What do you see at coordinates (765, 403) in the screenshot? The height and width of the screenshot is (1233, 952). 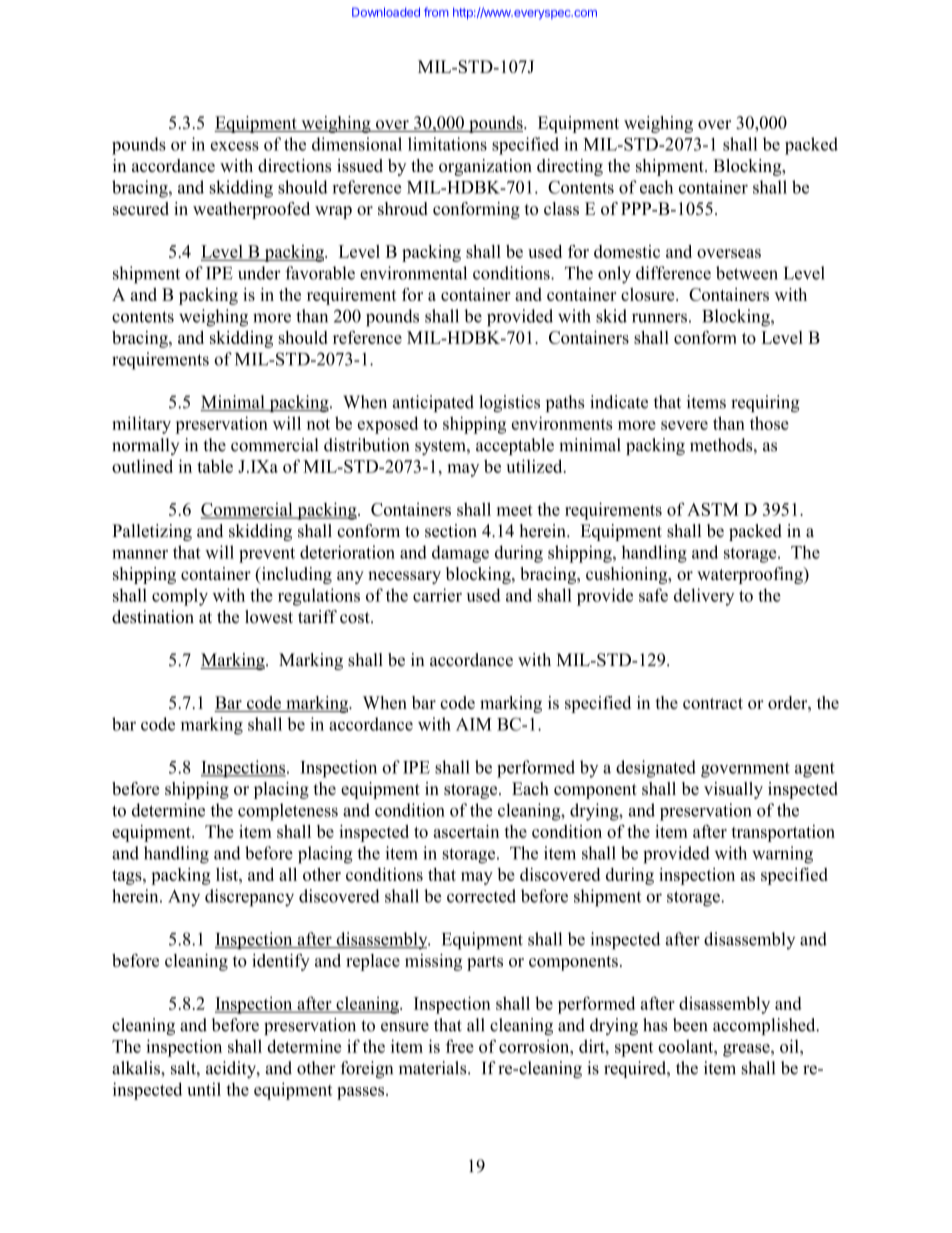 I see `requiring` at bounding box center [765, 403].
